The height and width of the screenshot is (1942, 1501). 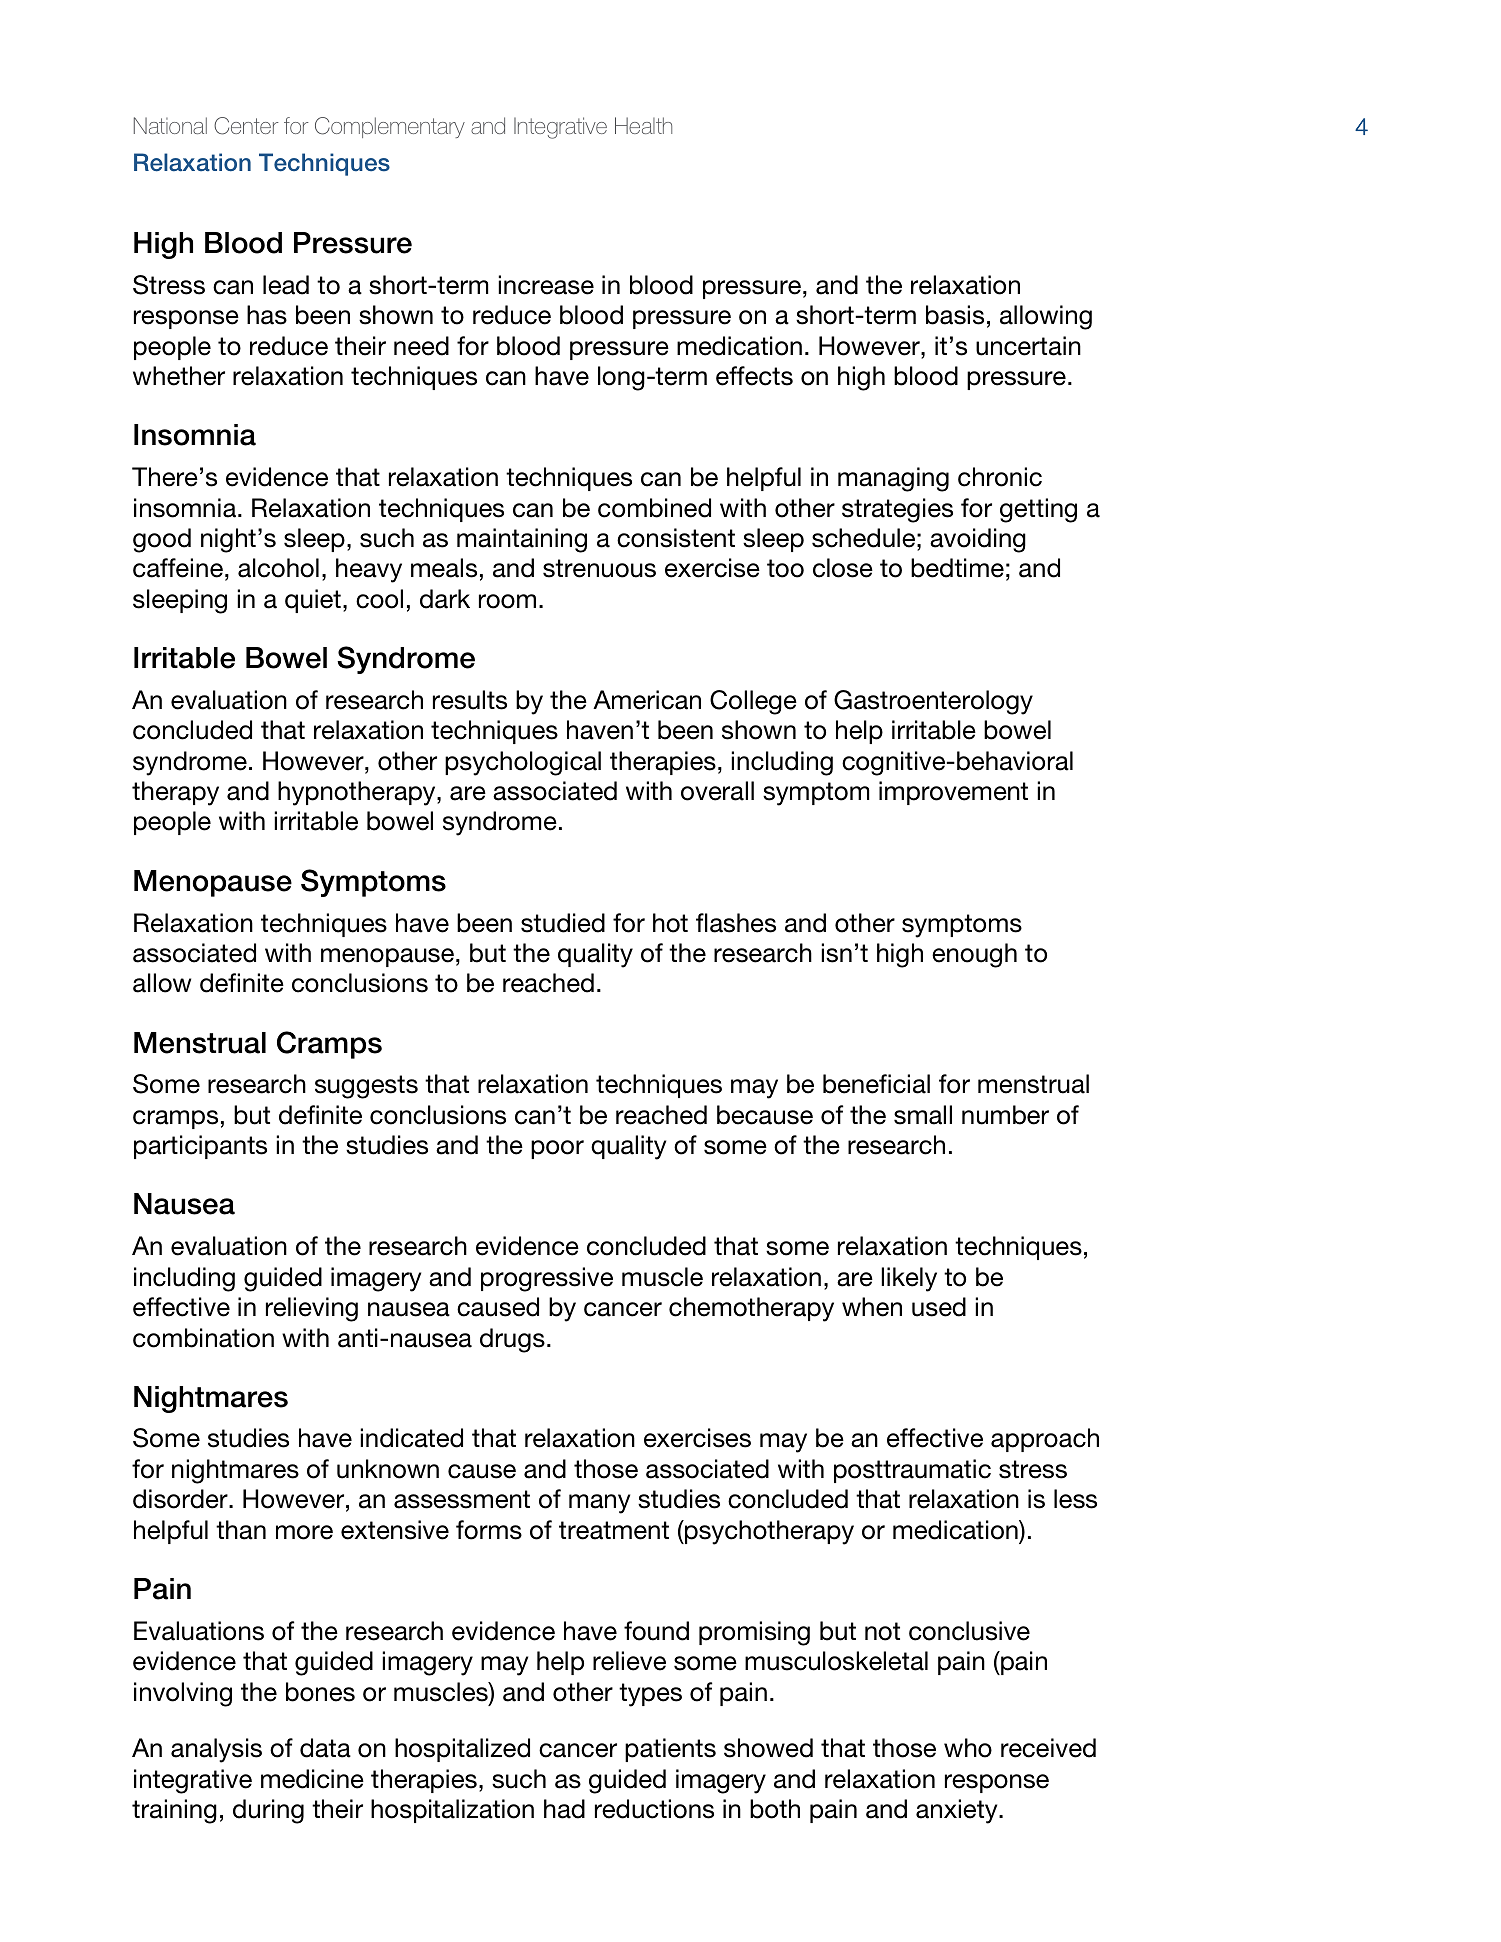 I want to click on Center, so click(x=246, y=126).
